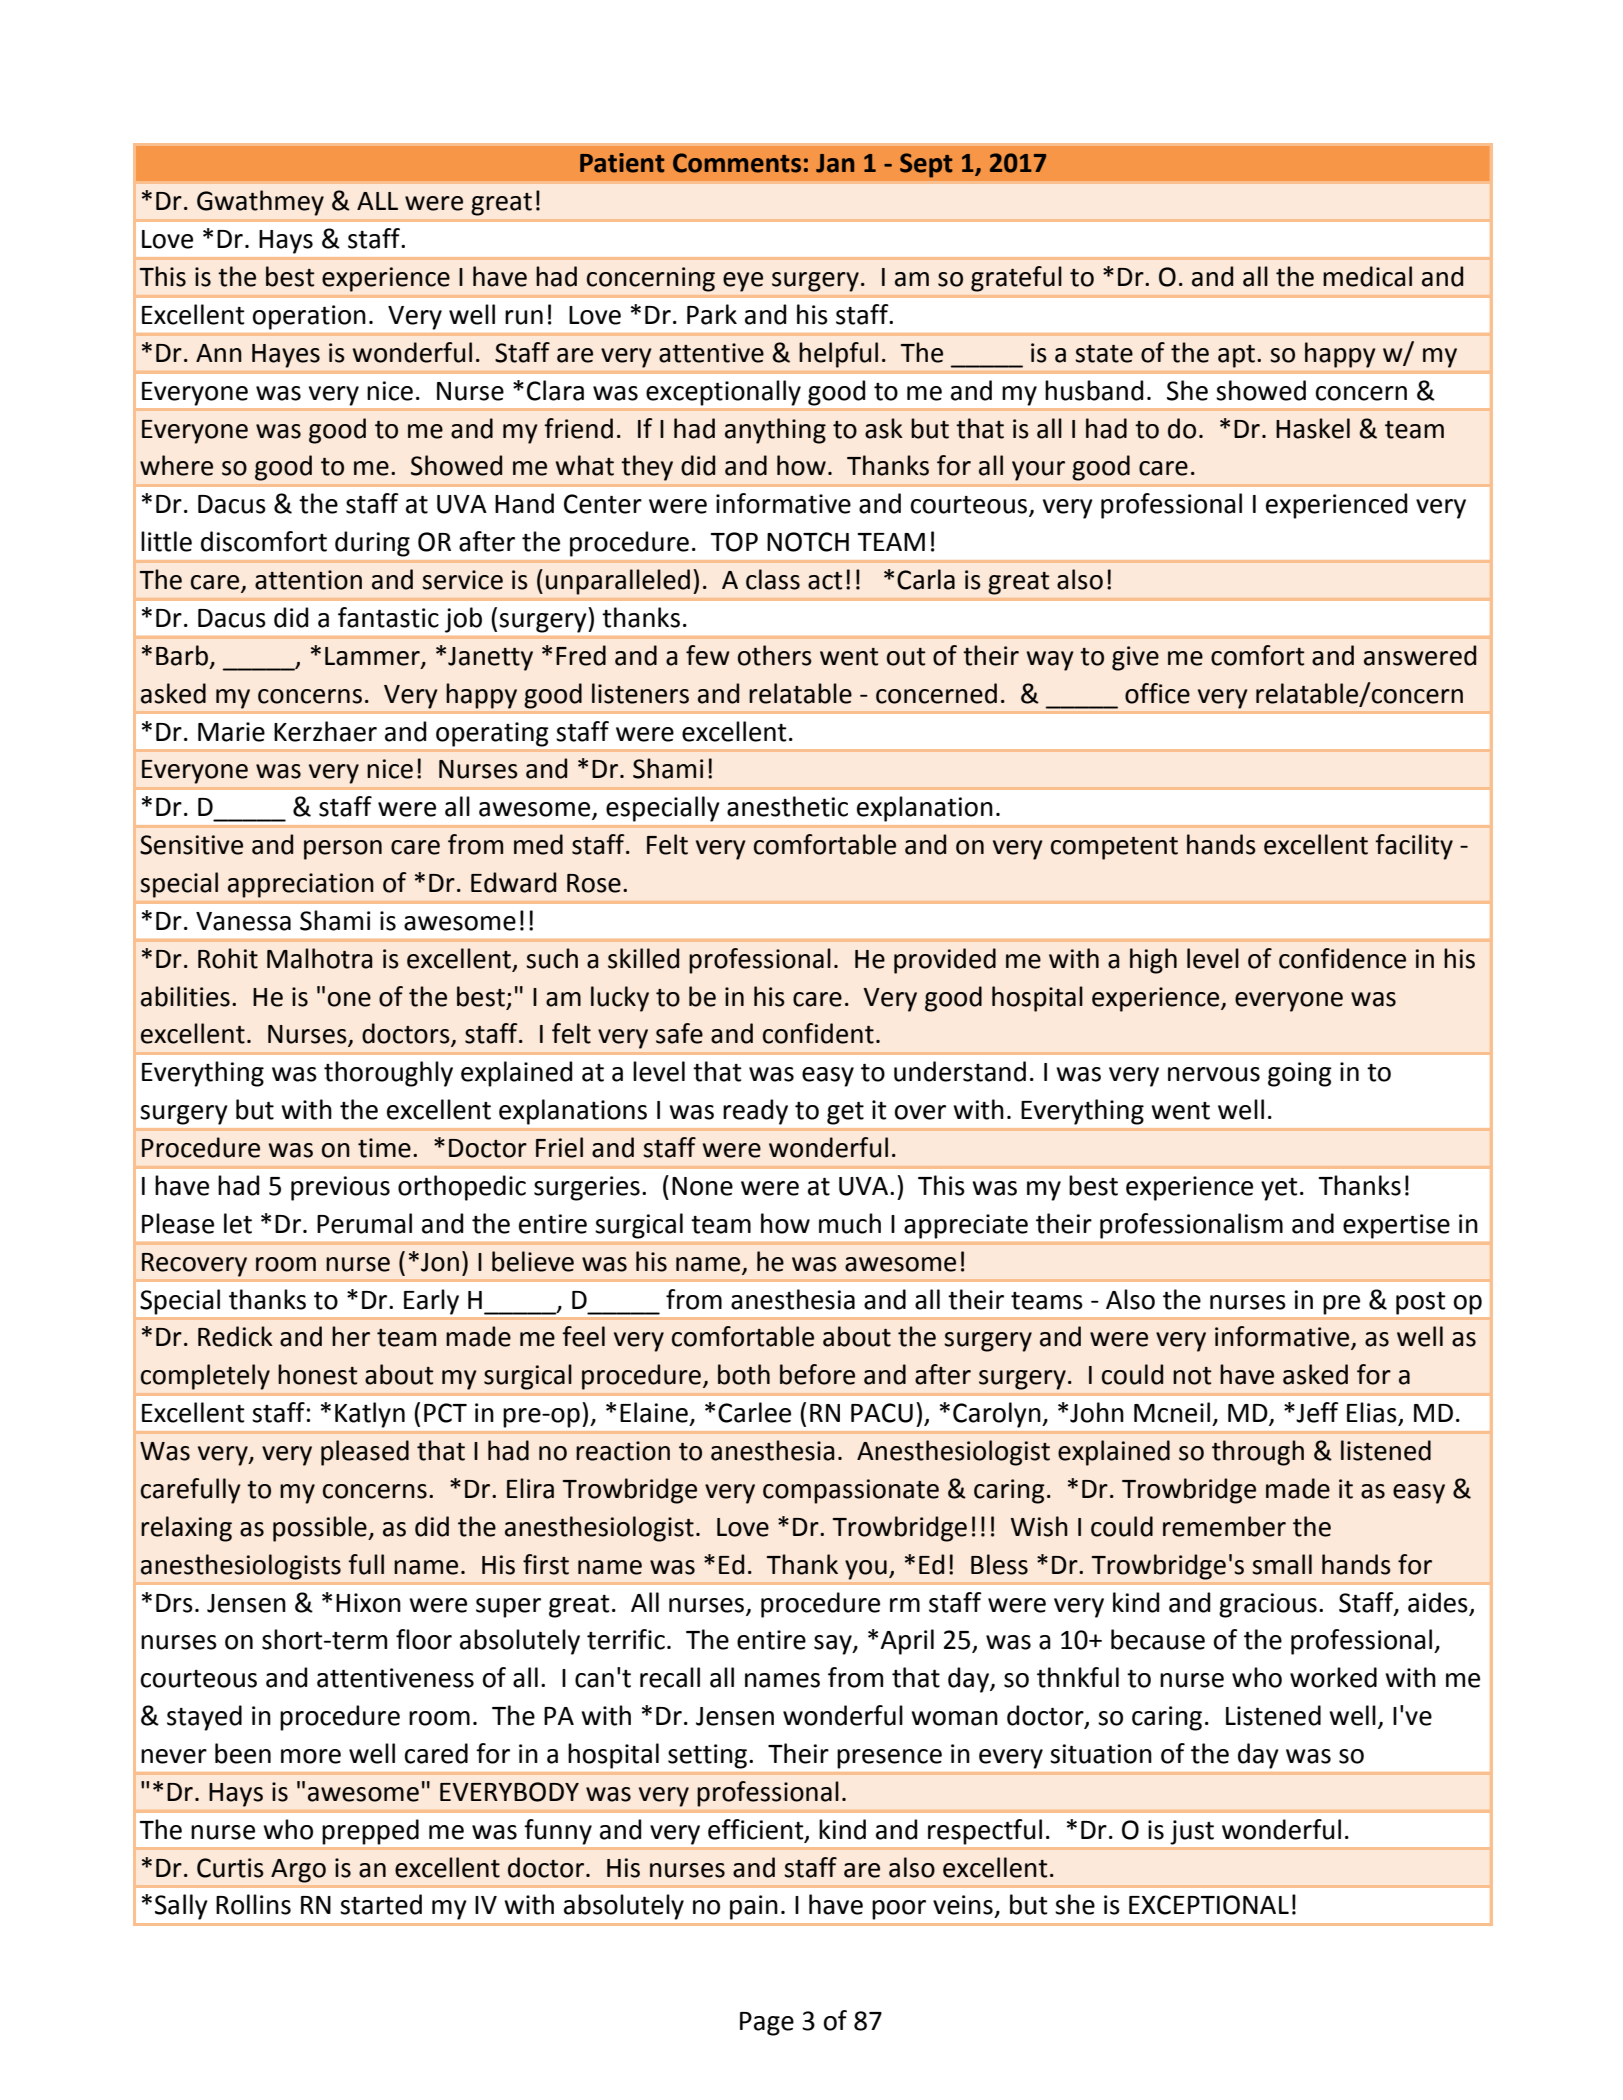 The width and height of the image is (1623, 2100). Describe the element at coordinates (381, 1904) in the image. I see `started` at that location.
